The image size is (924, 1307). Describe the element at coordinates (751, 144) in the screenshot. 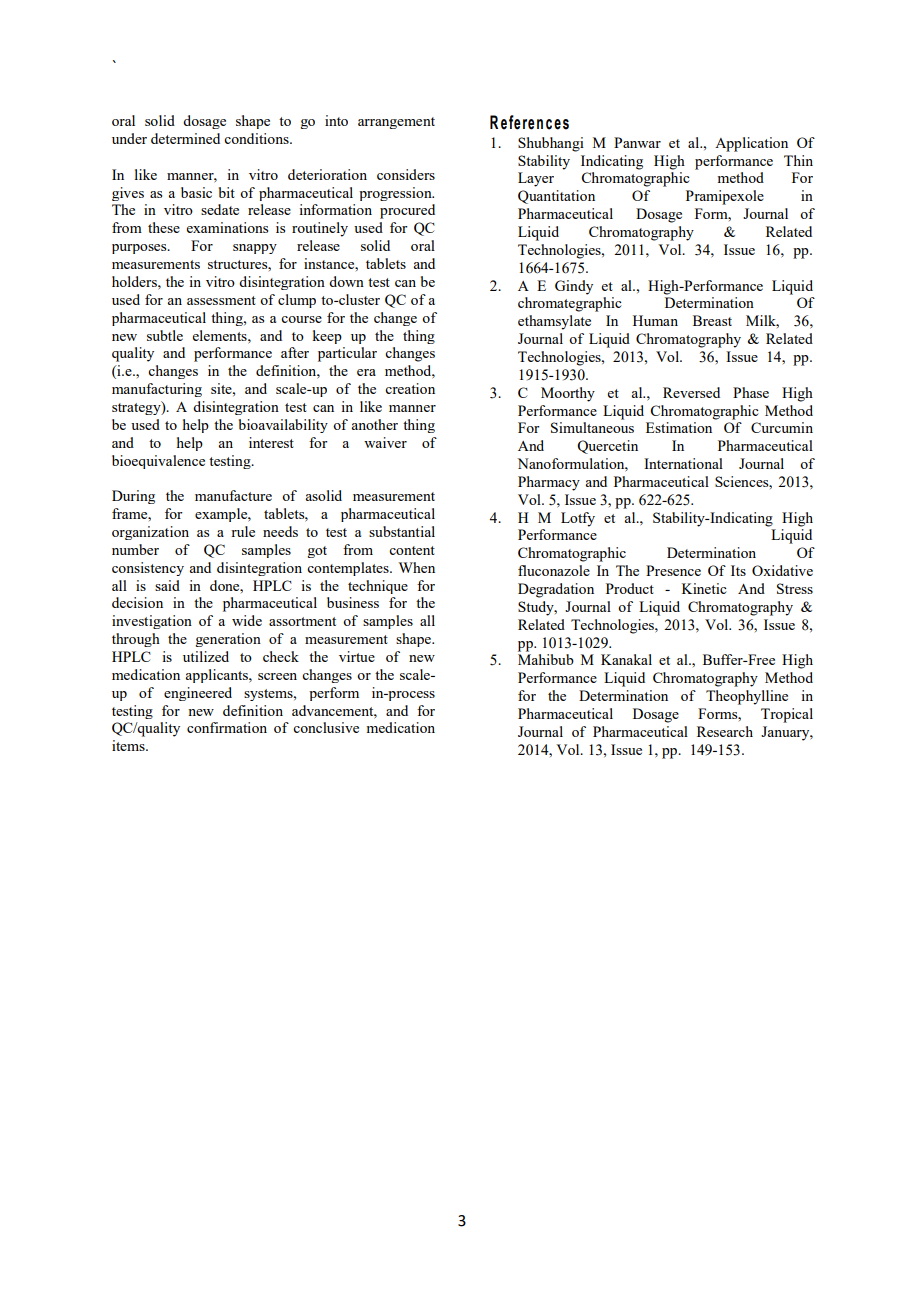

I see `Application` at that location.
